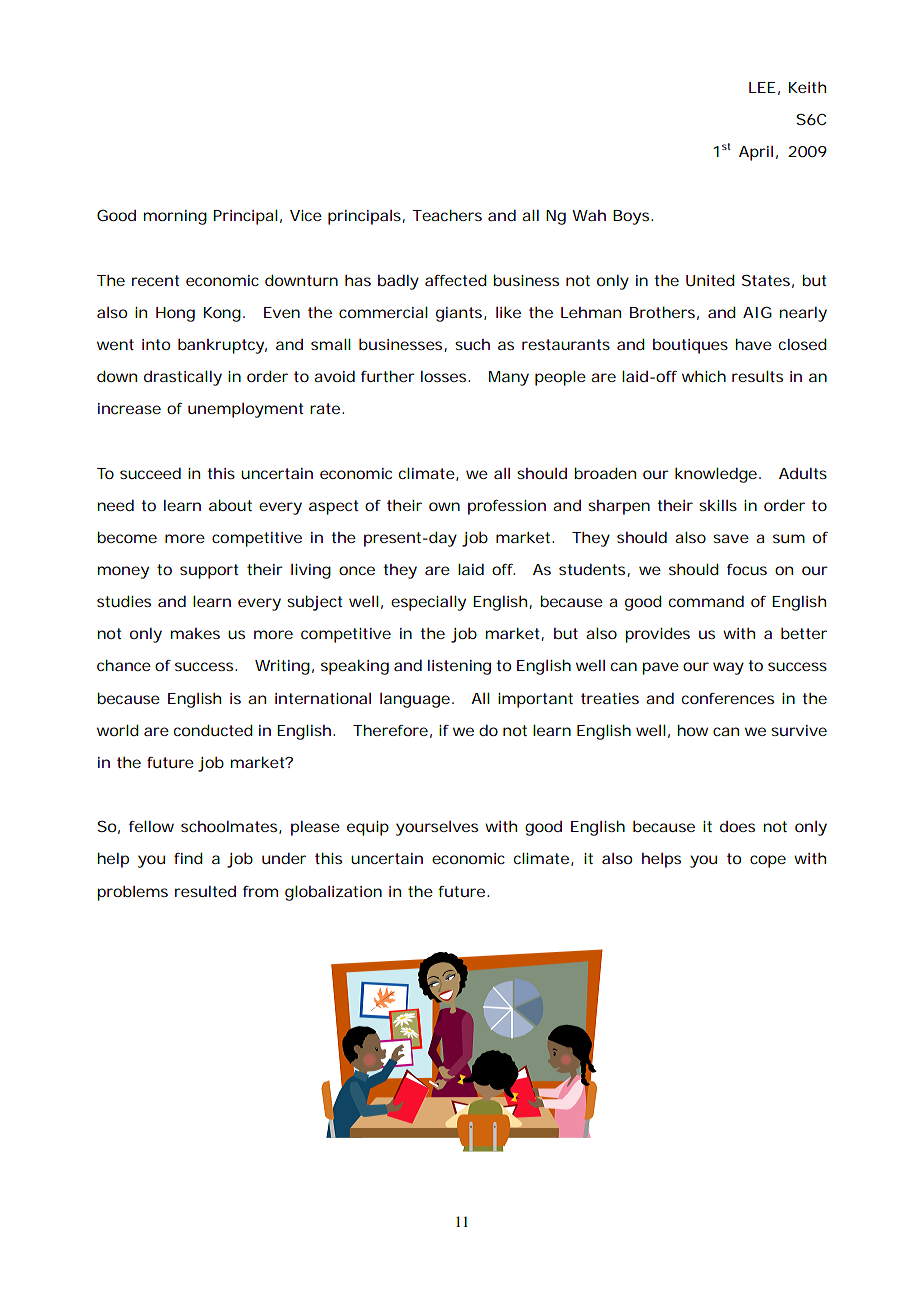  I want to click on Teachers, so click(447, 215).
